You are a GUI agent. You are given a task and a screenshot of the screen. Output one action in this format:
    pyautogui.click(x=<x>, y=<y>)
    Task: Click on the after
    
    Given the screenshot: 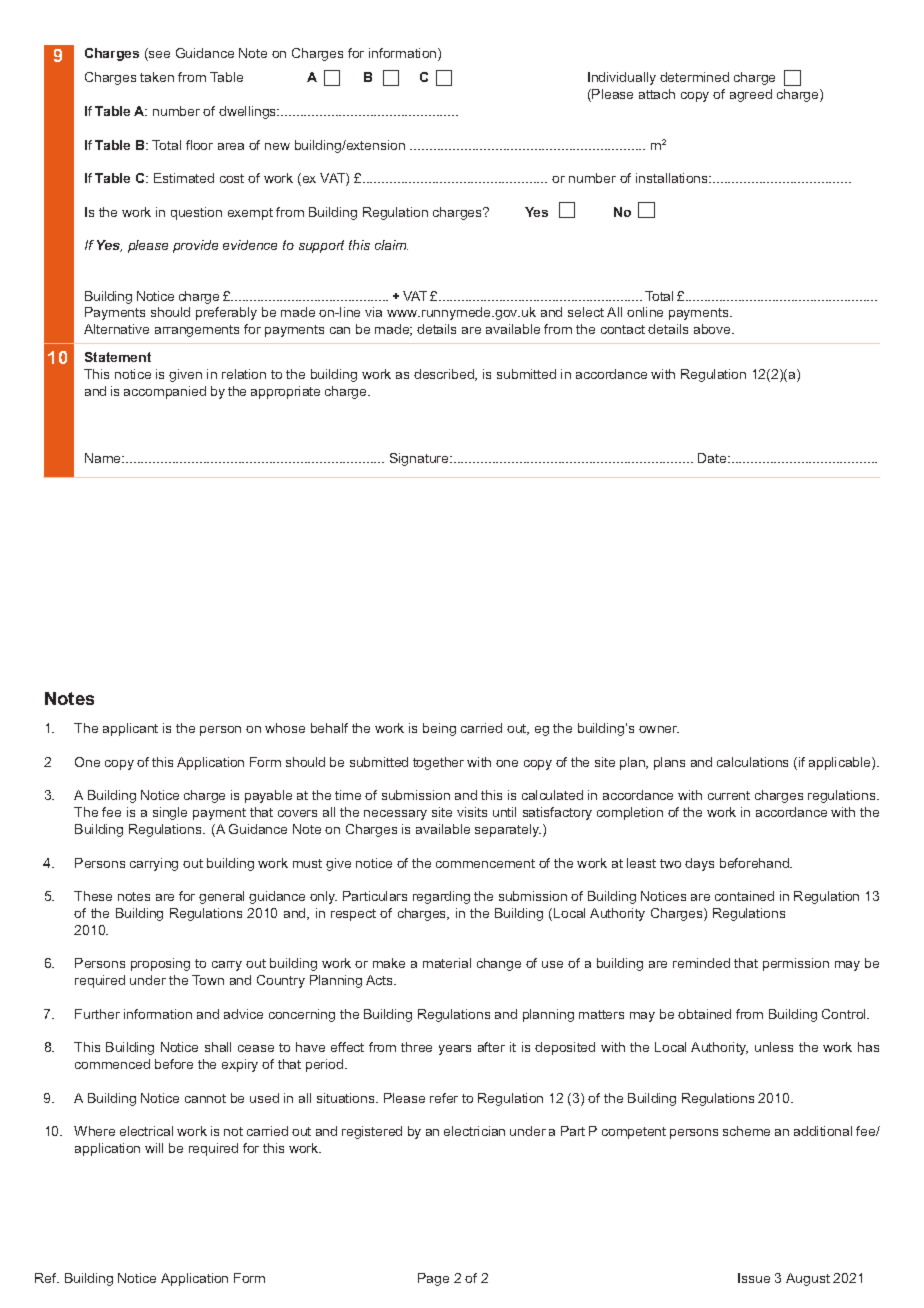 What is the action you would take?
    pyautogui.click(x=491, y=1047)
